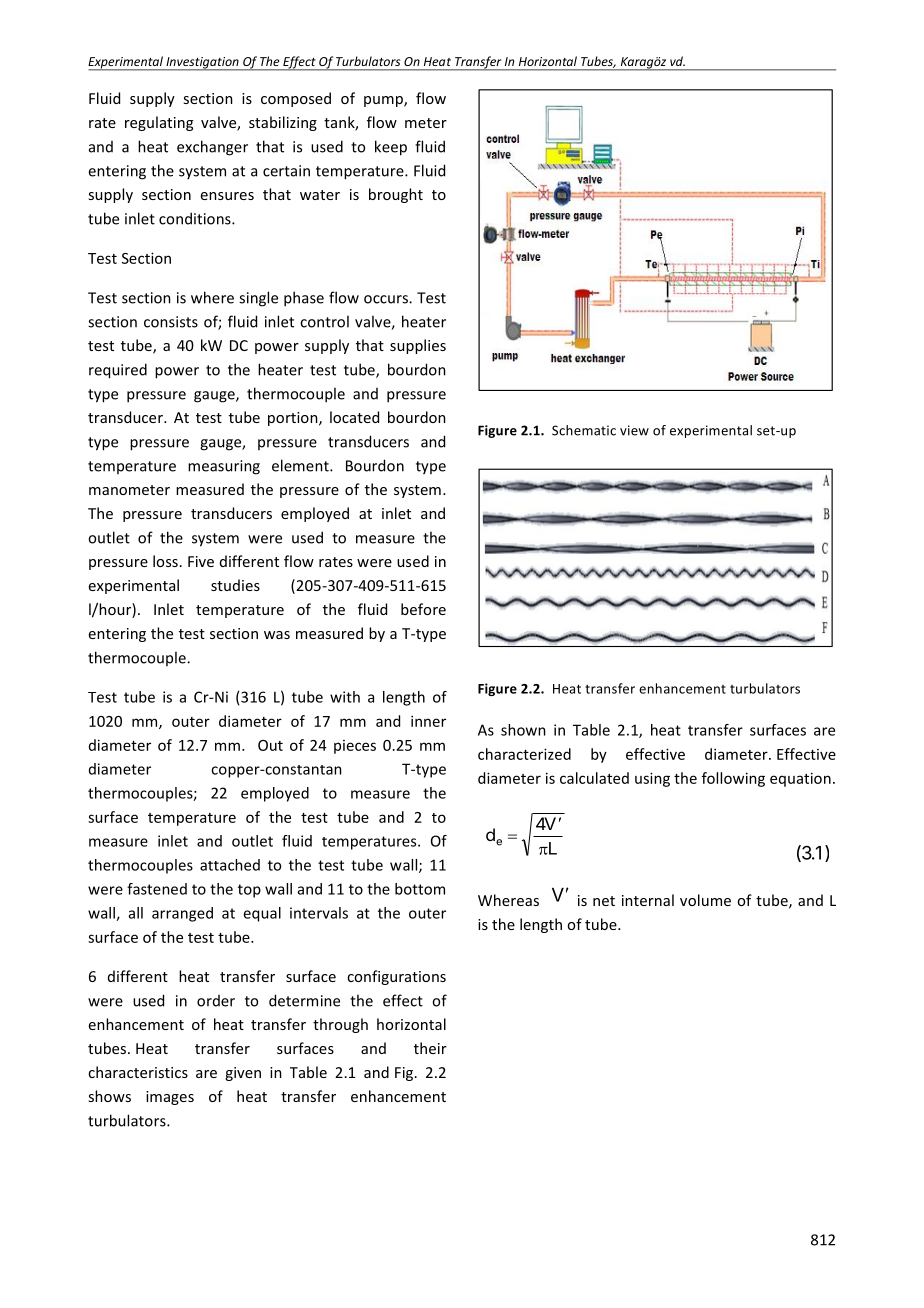  Describe the element at coordinates (170, 1098) in the document. I see `images` at that location.
